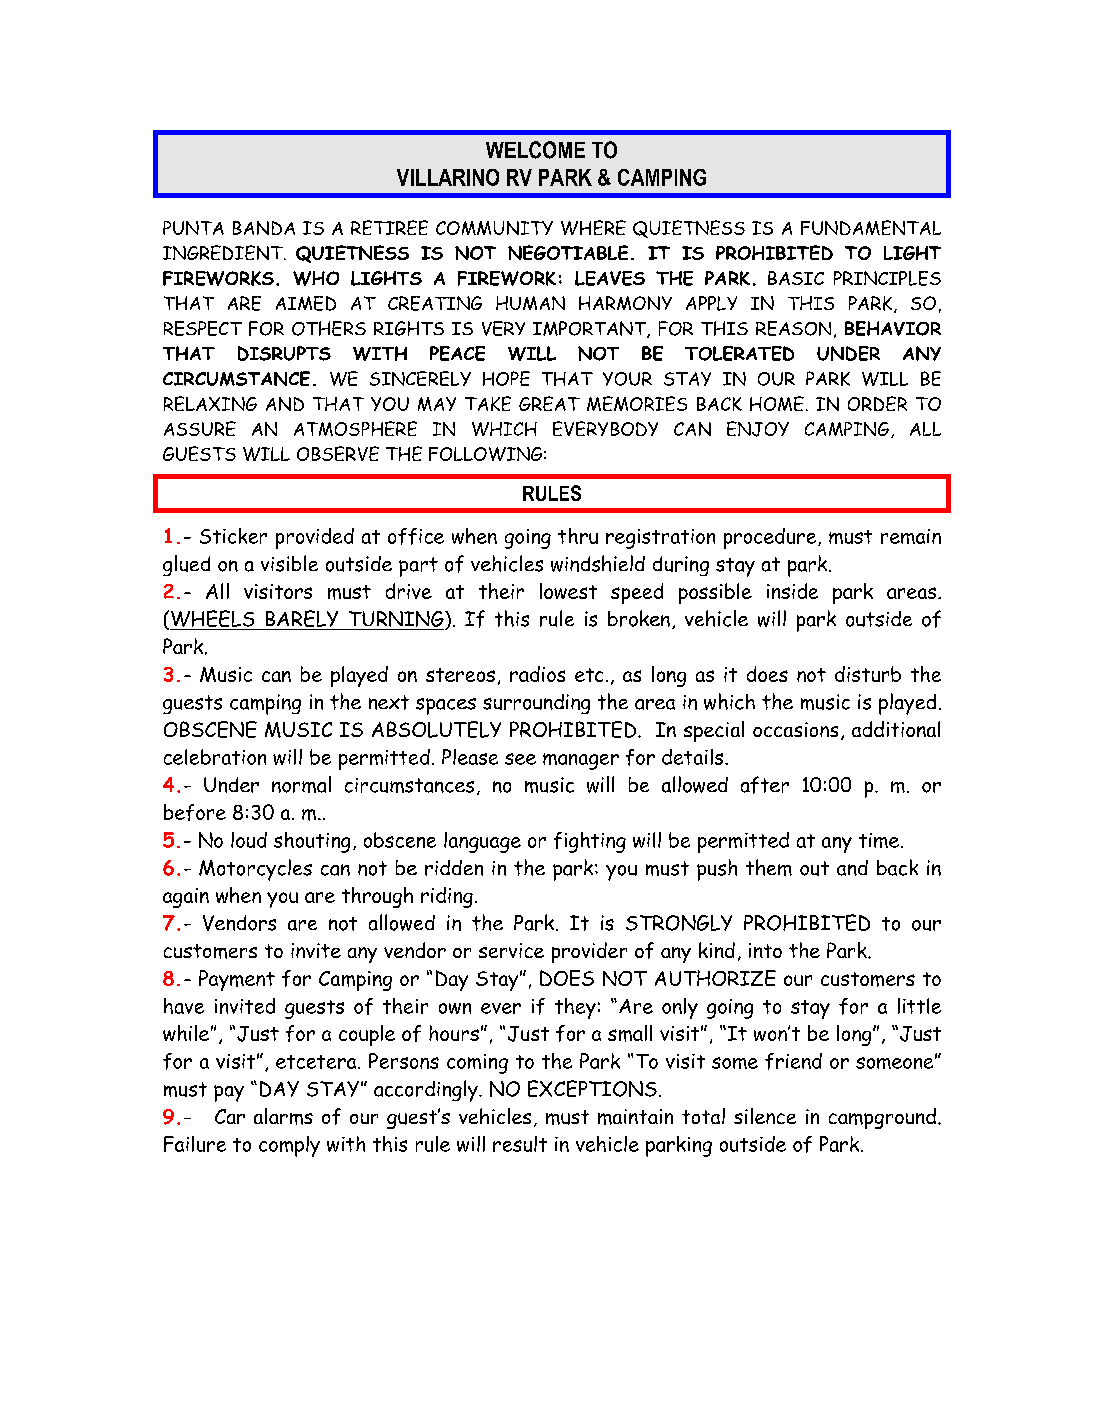 This screenshot has width=1104, height=1428. What do you see at coordinates (302, 620) in the screenshot?
I see `BARELY` at bounding box center [302, 620].
